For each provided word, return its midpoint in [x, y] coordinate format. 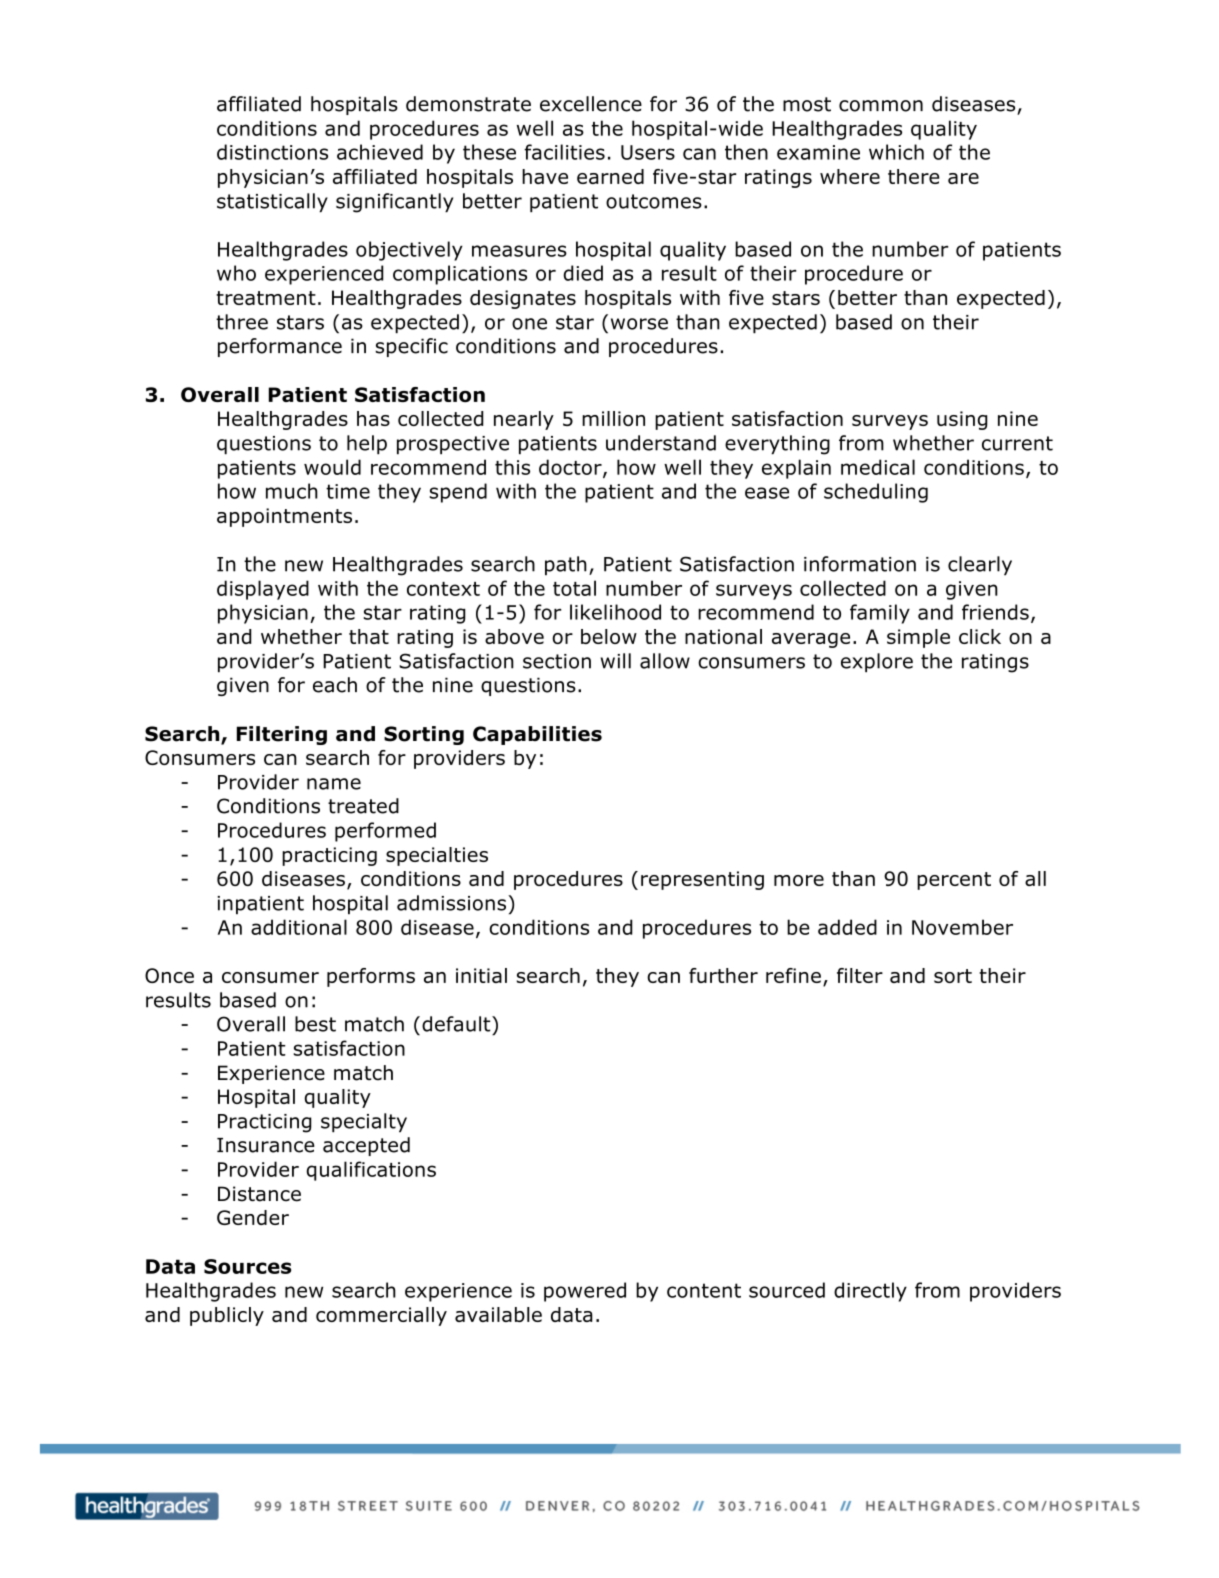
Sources [247, 1266]
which [896, 152]
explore [877, 663]
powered [585, 1292]
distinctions [272, 152]
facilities [564, 152]
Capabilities [537, 735]
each [335, 685]
